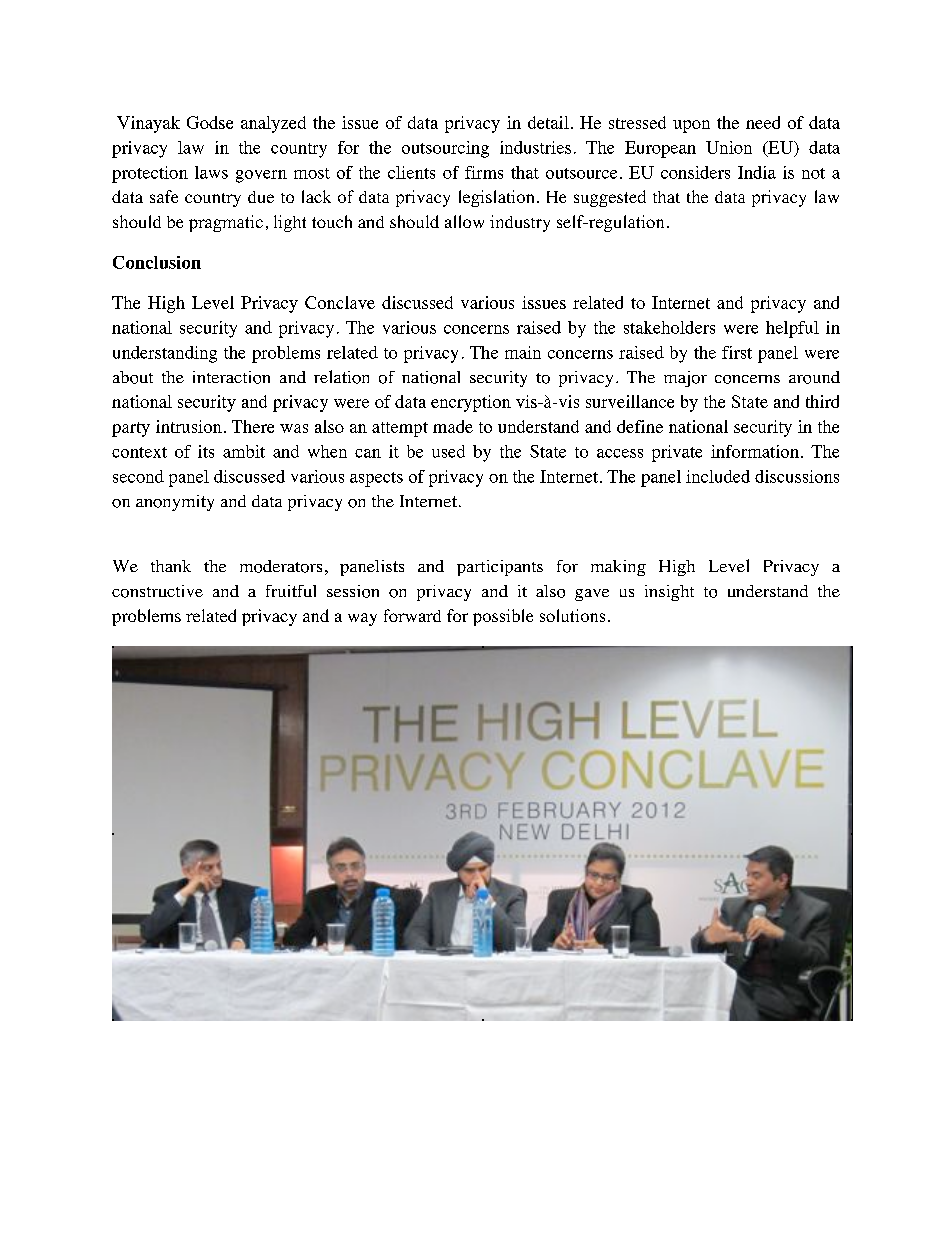 The image size is (952, 1233). I want to click on outsourcing, so click(445, 149).
